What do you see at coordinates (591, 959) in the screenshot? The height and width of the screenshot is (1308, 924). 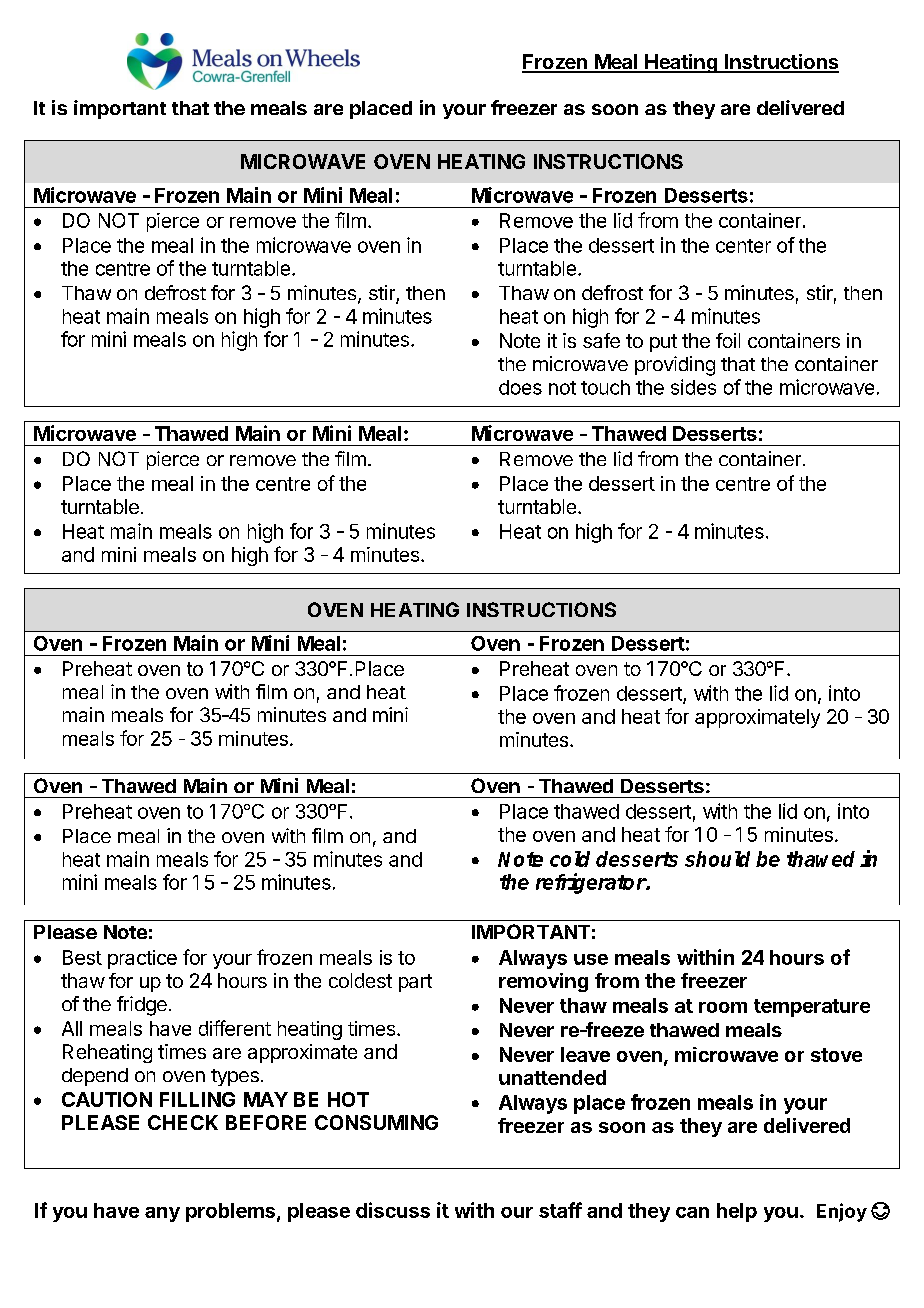 I see `use` at bounding box center [591, 959].
